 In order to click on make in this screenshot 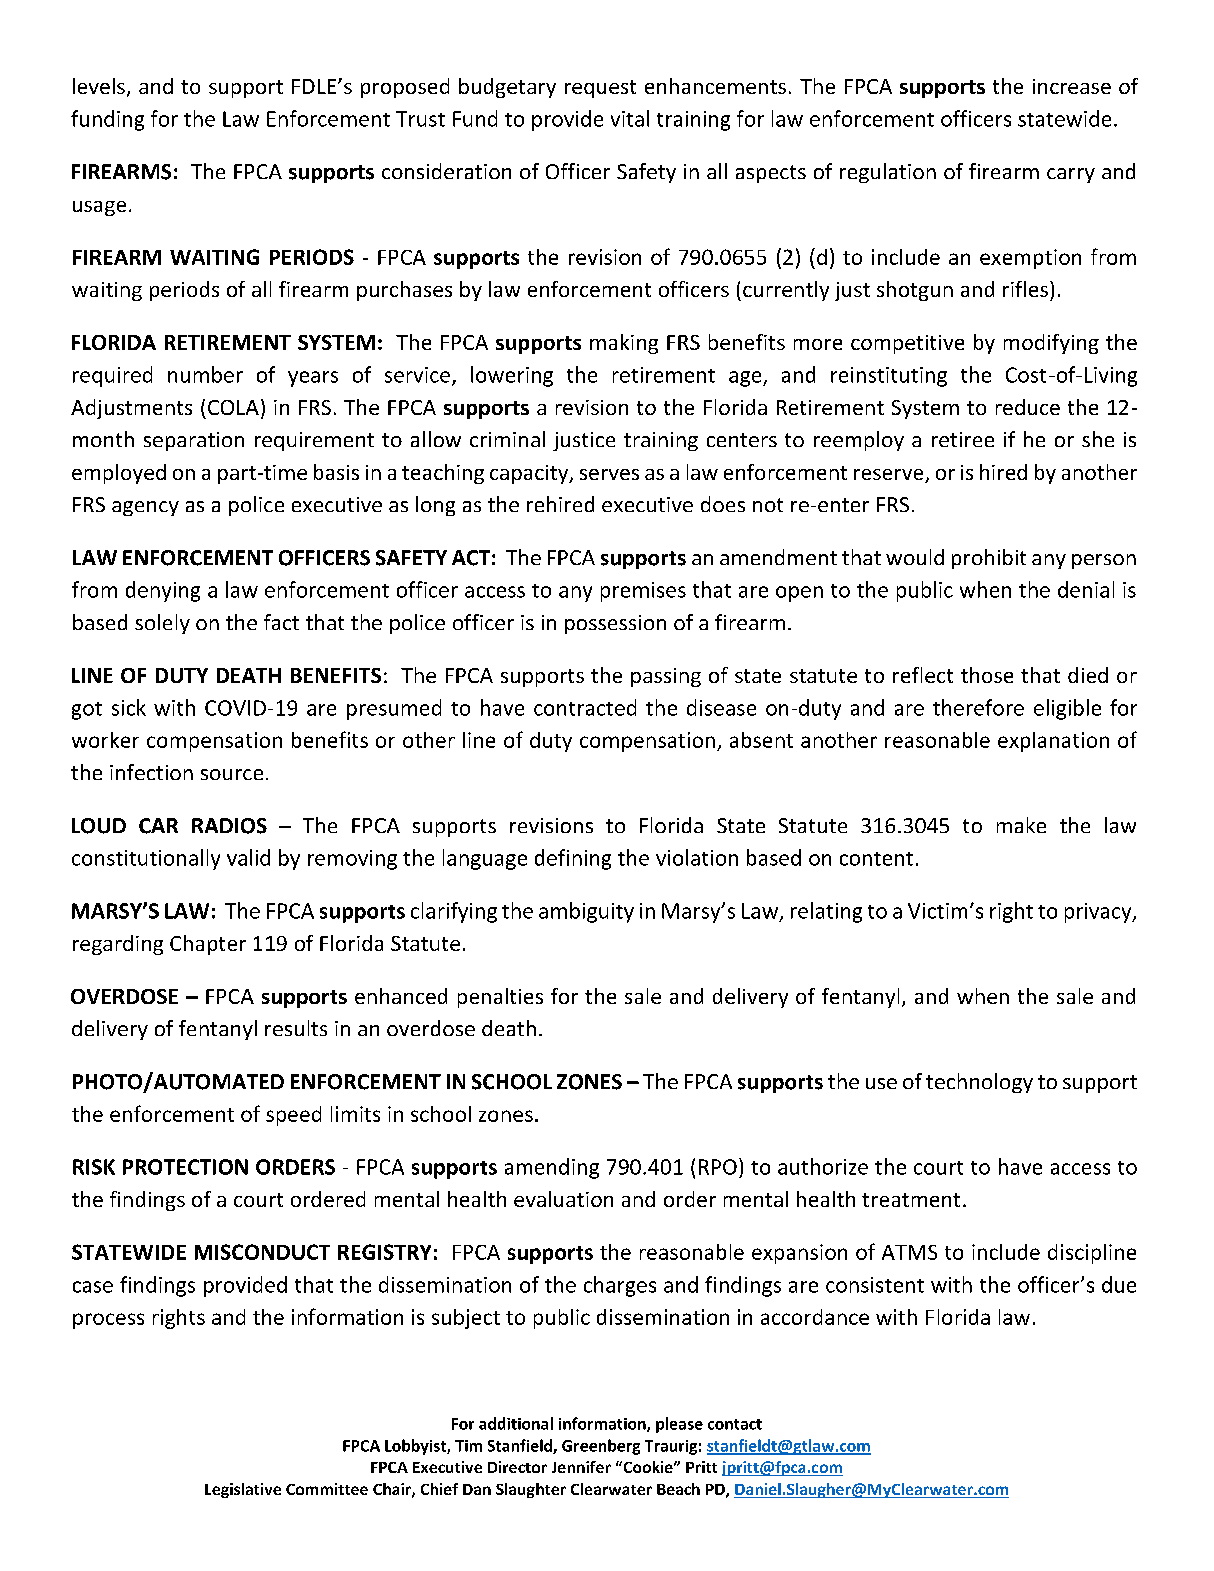, I will do `click(1021, 825)`.
